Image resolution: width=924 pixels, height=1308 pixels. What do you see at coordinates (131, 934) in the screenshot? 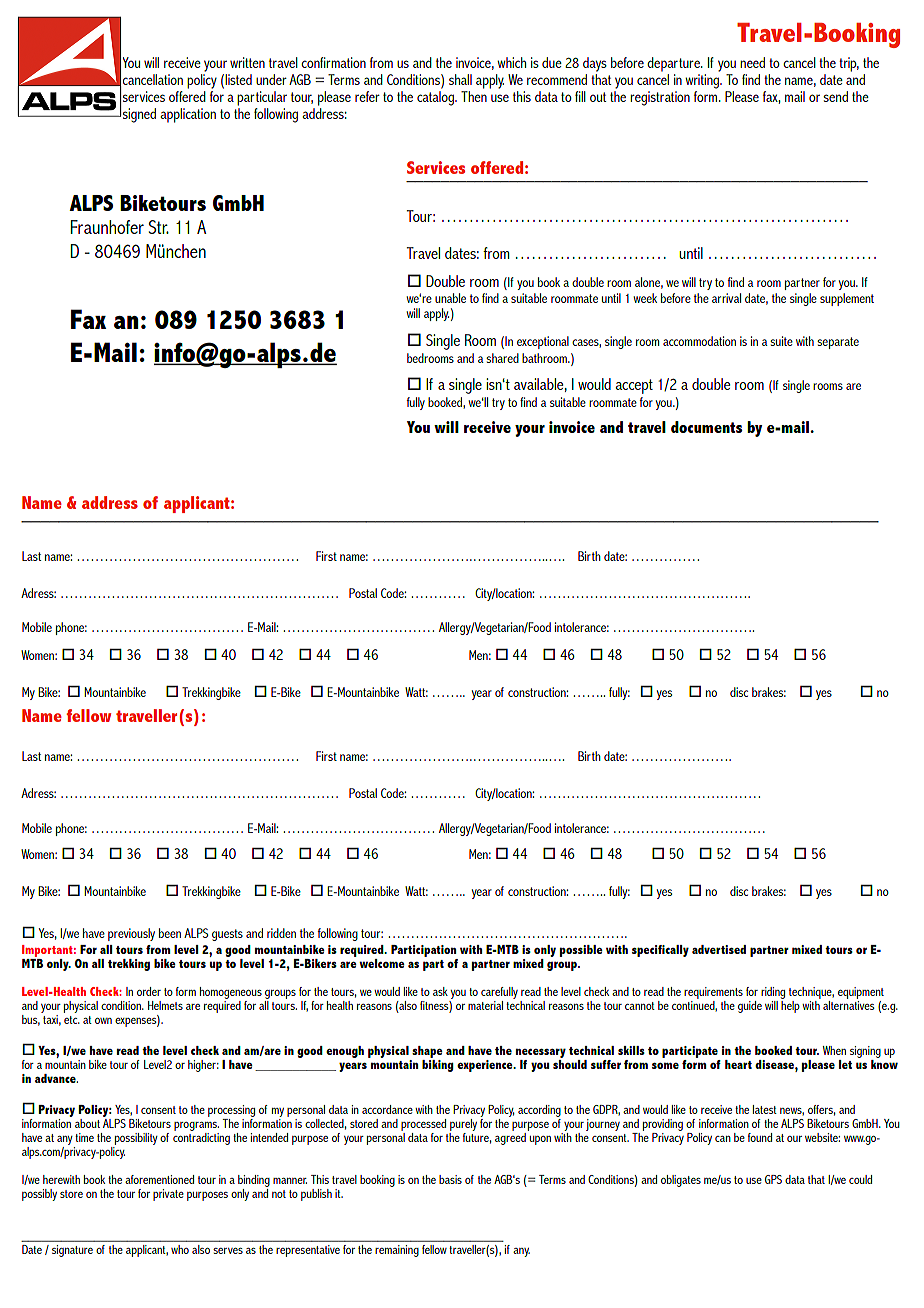
I see `previously` at bounding box center [131, 934].
